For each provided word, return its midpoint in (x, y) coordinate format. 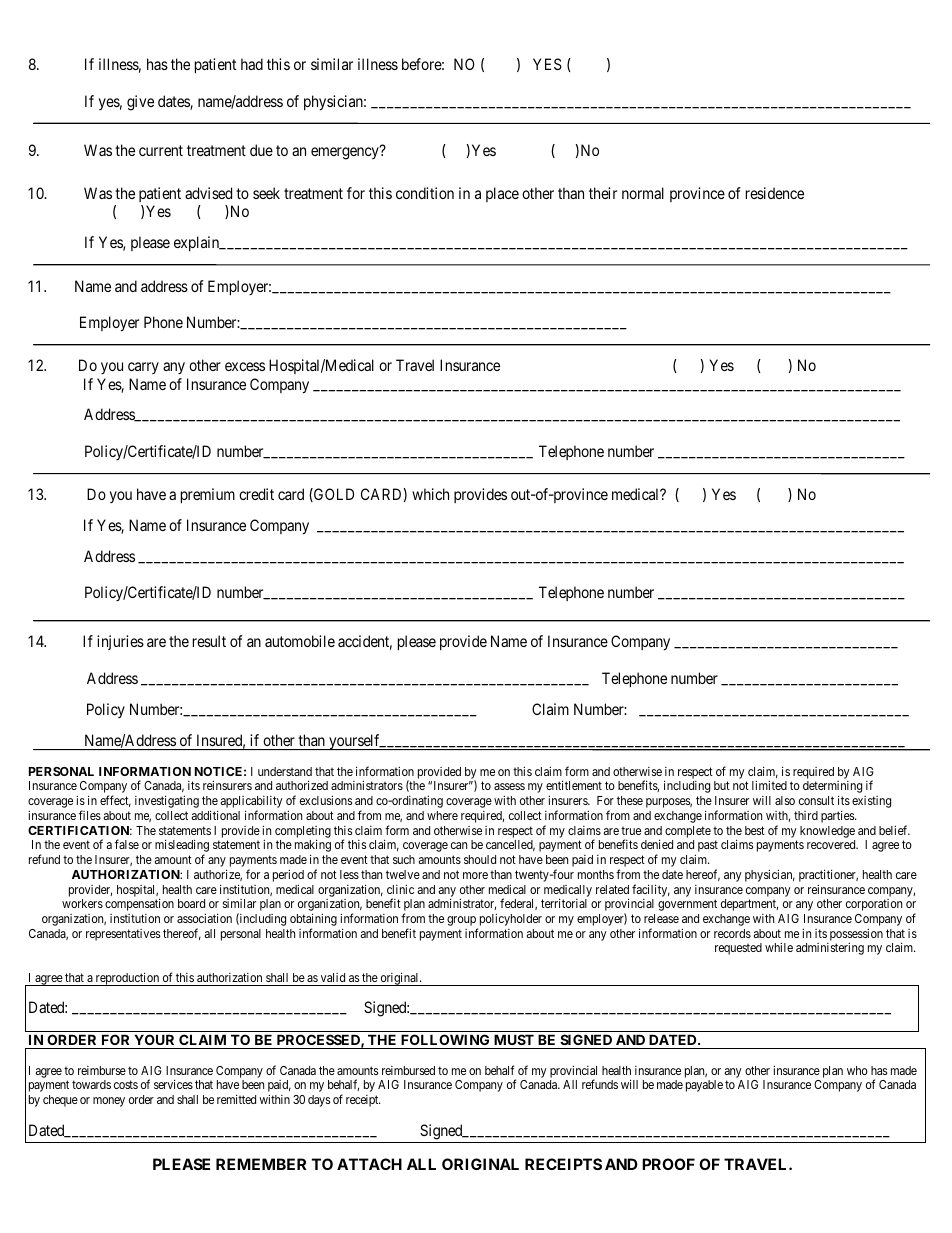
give (140, 103)
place (502, 194)
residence (775, 193)
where (442, 815)
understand (285, 771)
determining (832, 788)
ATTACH (369, 1164)
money (109, 1102)
